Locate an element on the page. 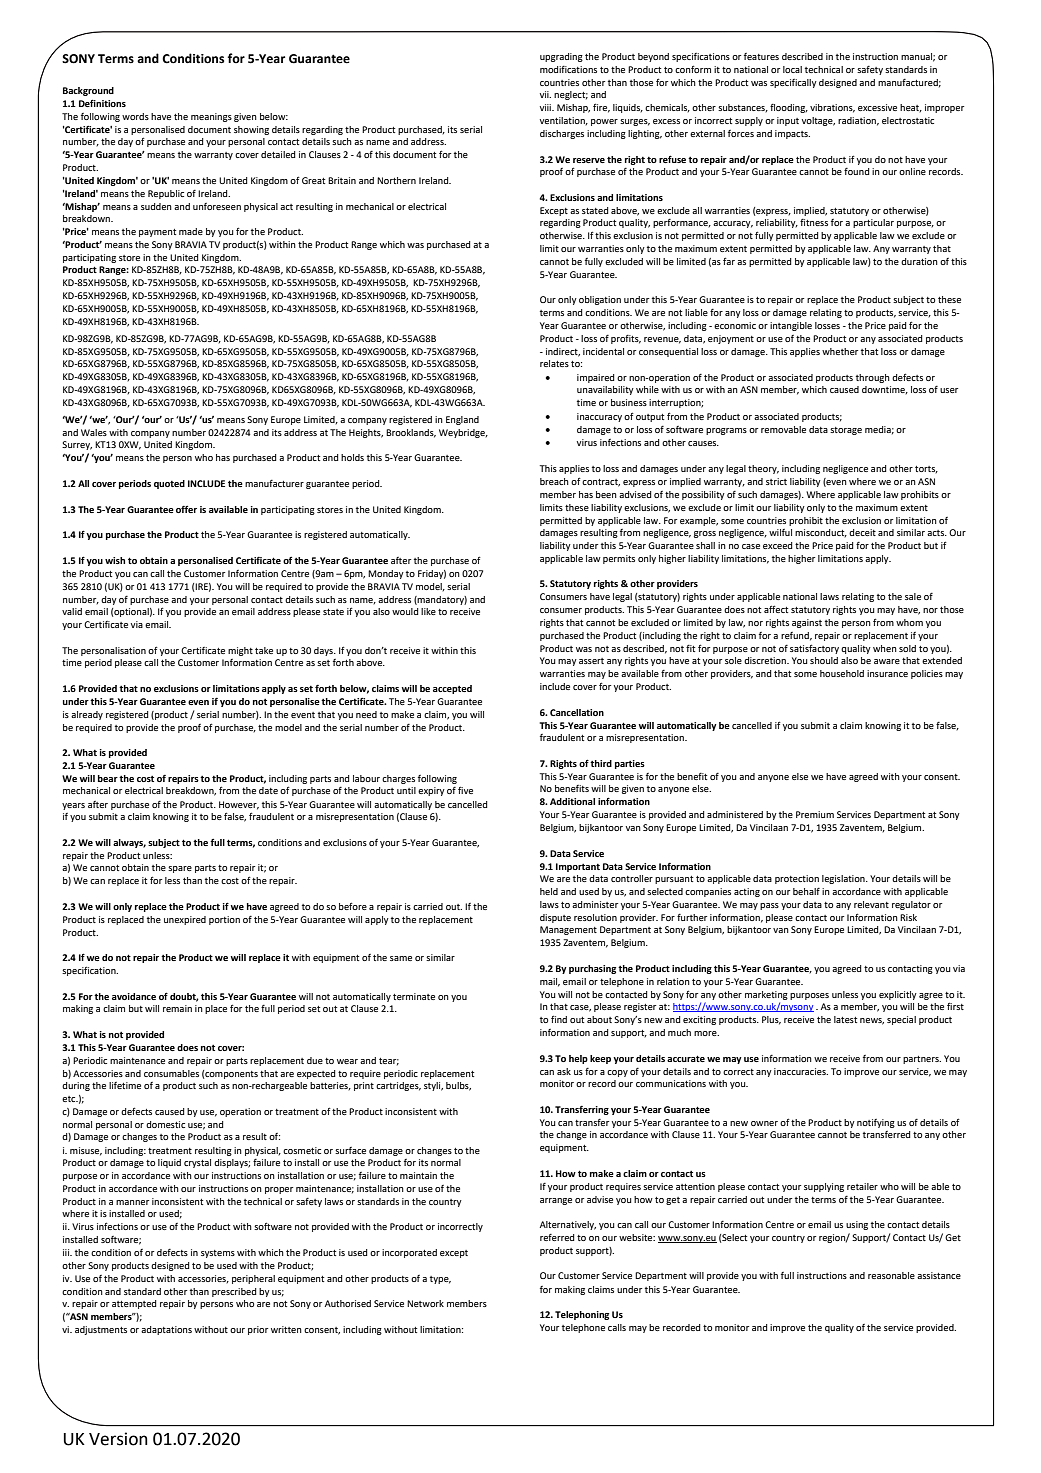  Version is located at coordinates (118, 1439).
